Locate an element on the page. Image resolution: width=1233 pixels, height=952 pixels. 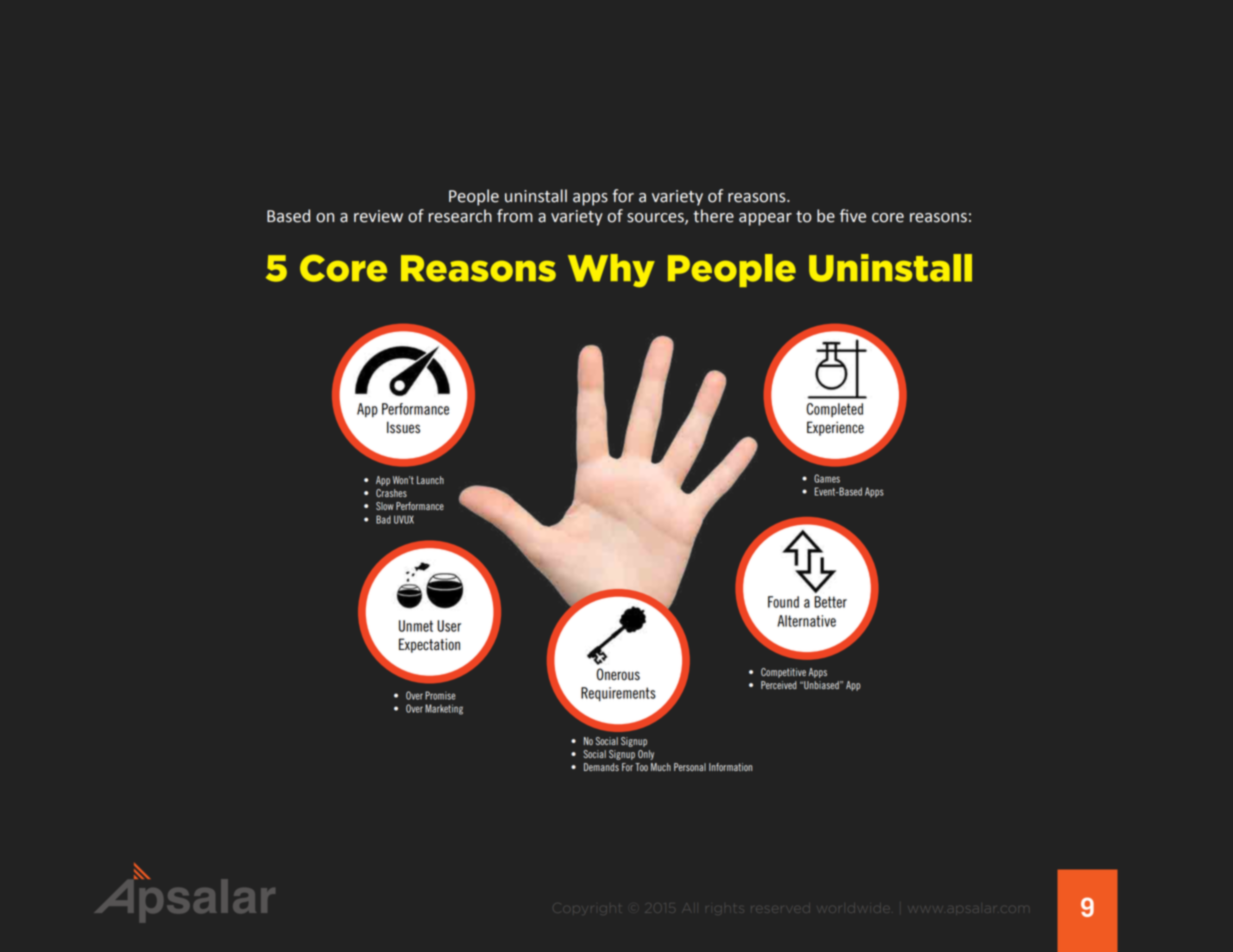
Games is located at coordinates (827, 478).
